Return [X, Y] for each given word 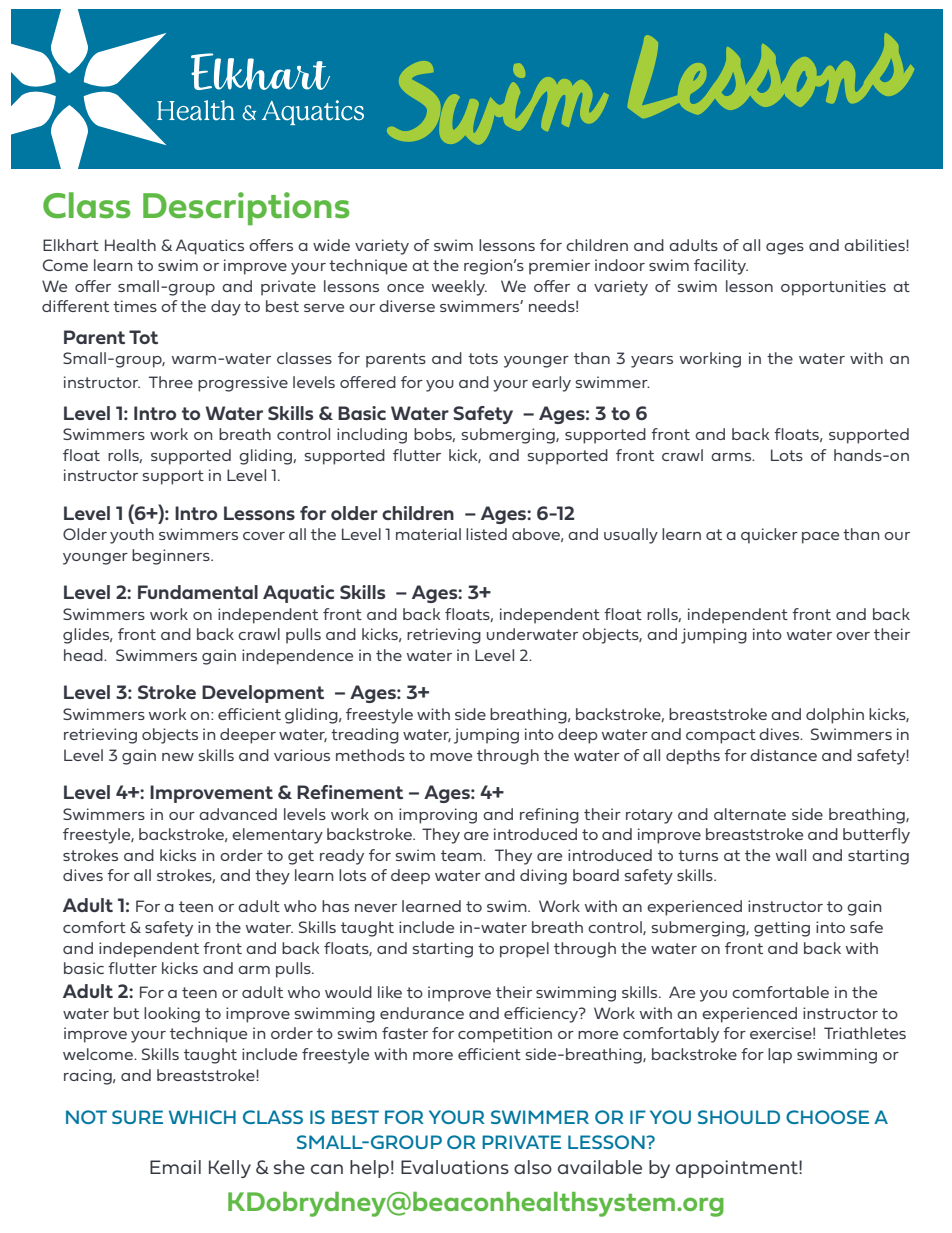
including [372, 436]
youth [132, 536]
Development [263, 694]
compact [721, 736]
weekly [459, 288]
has [335, 906]
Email [175, 1167]
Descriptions [246, 208]
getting [782, 929]
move [451, 757]
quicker [769, 536]
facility [721, 267]
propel [524, 950]
